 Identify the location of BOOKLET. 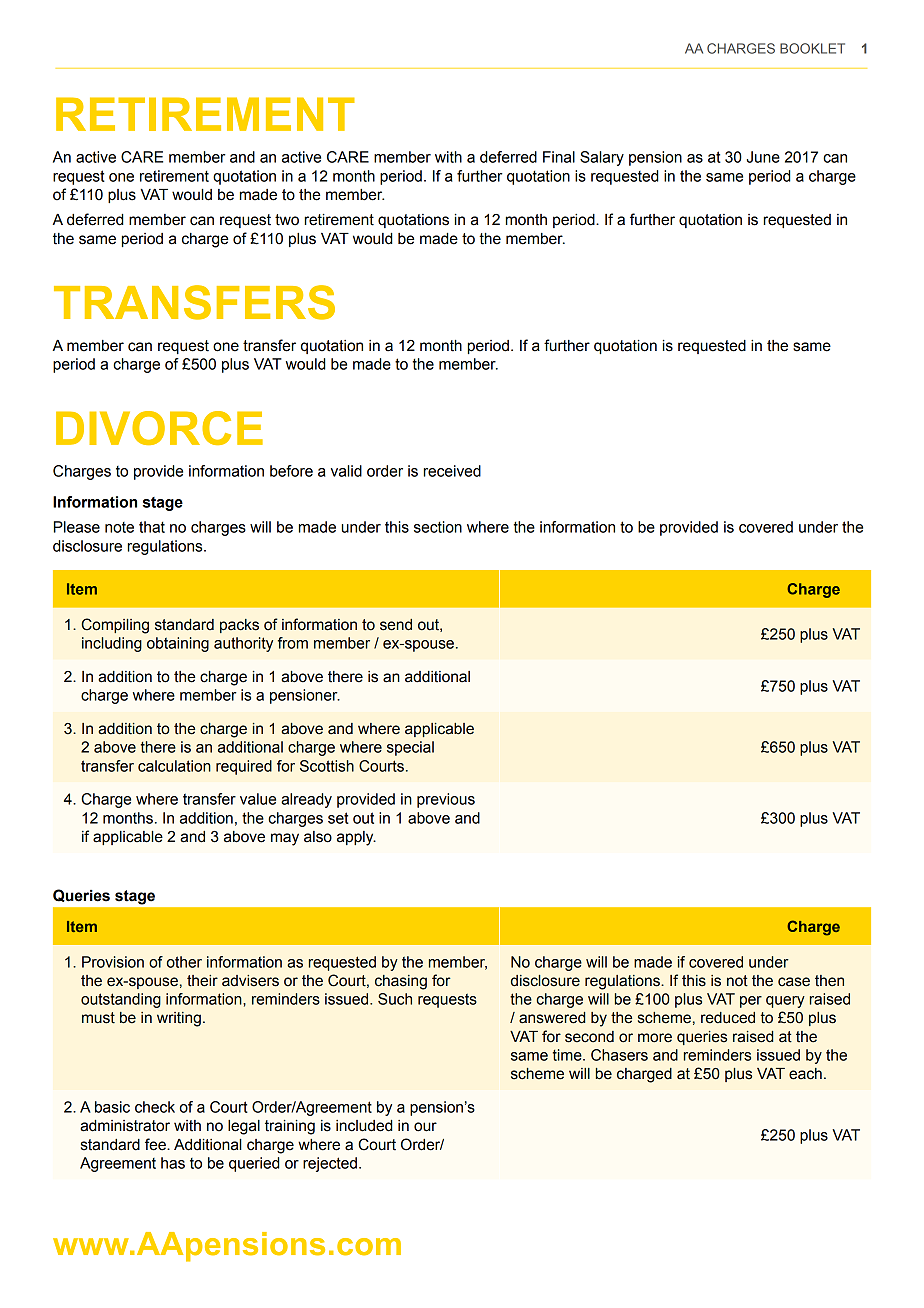
(812, 48).
